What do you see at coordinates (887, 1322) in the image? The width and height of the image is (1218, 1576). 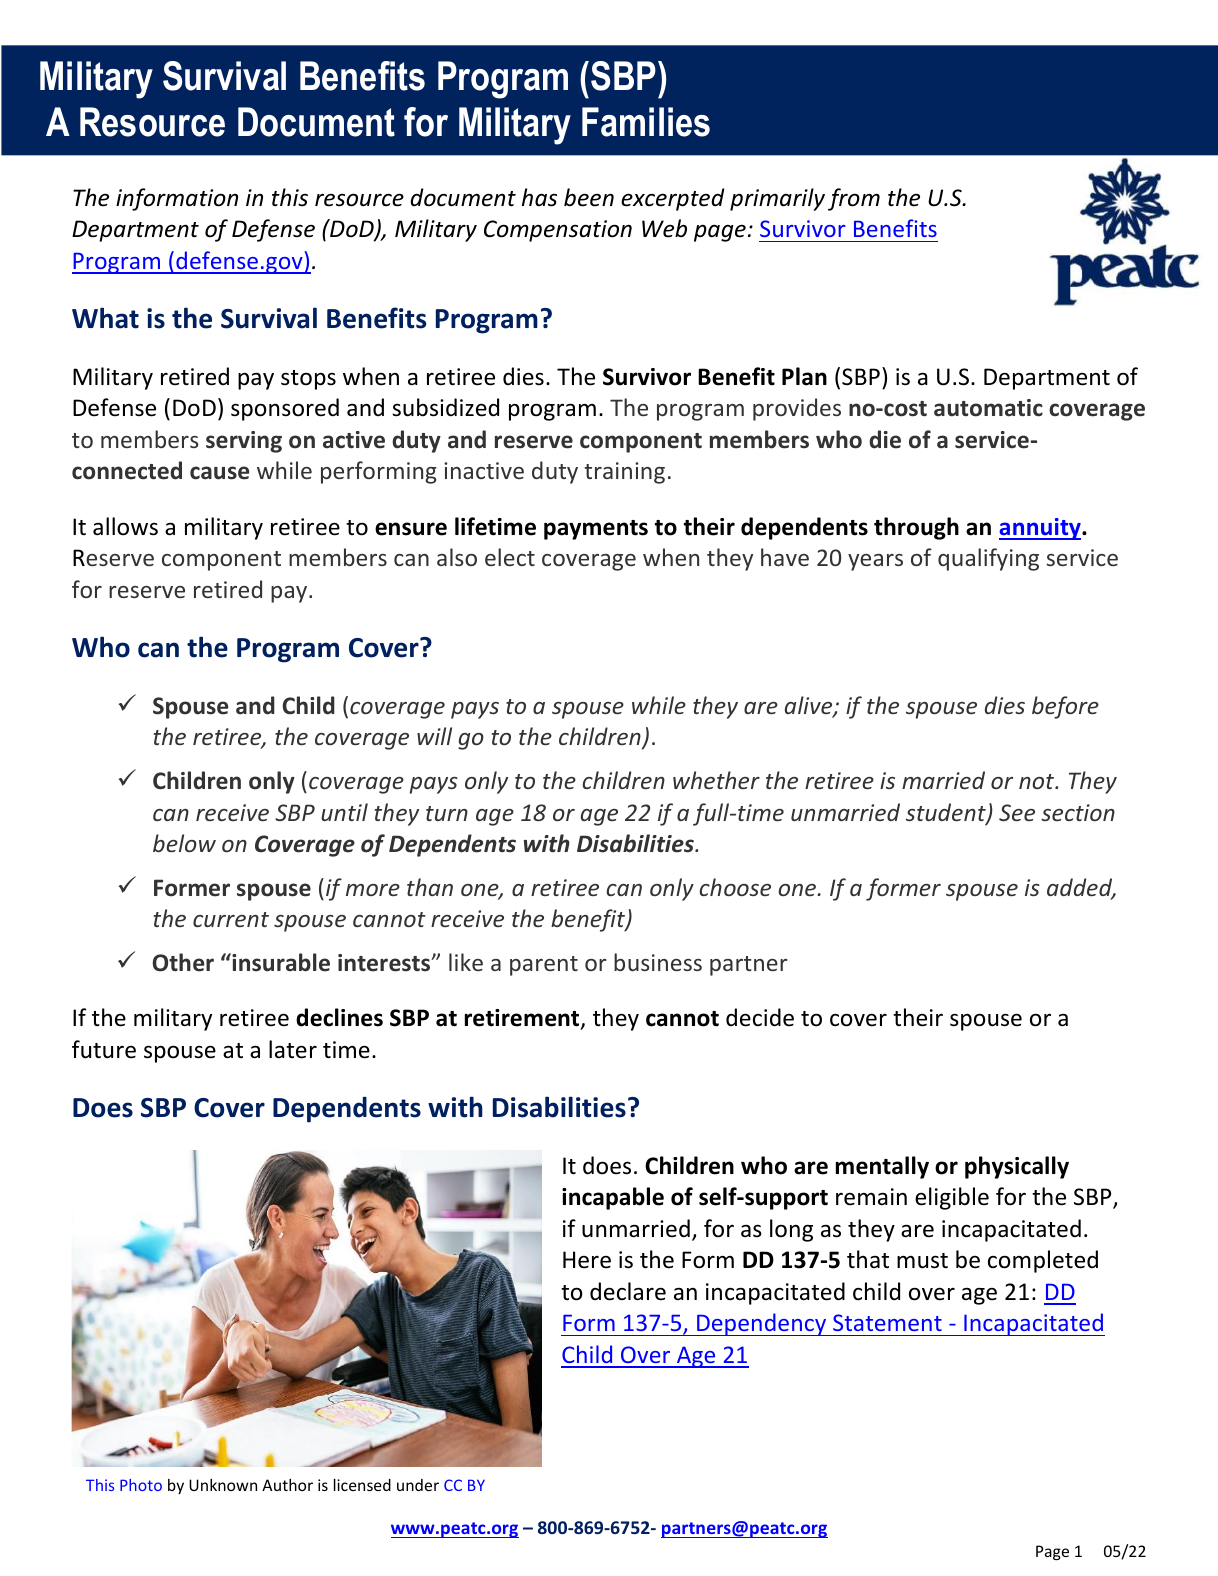 I see `Statement` at bounding box center [887, 1322].
